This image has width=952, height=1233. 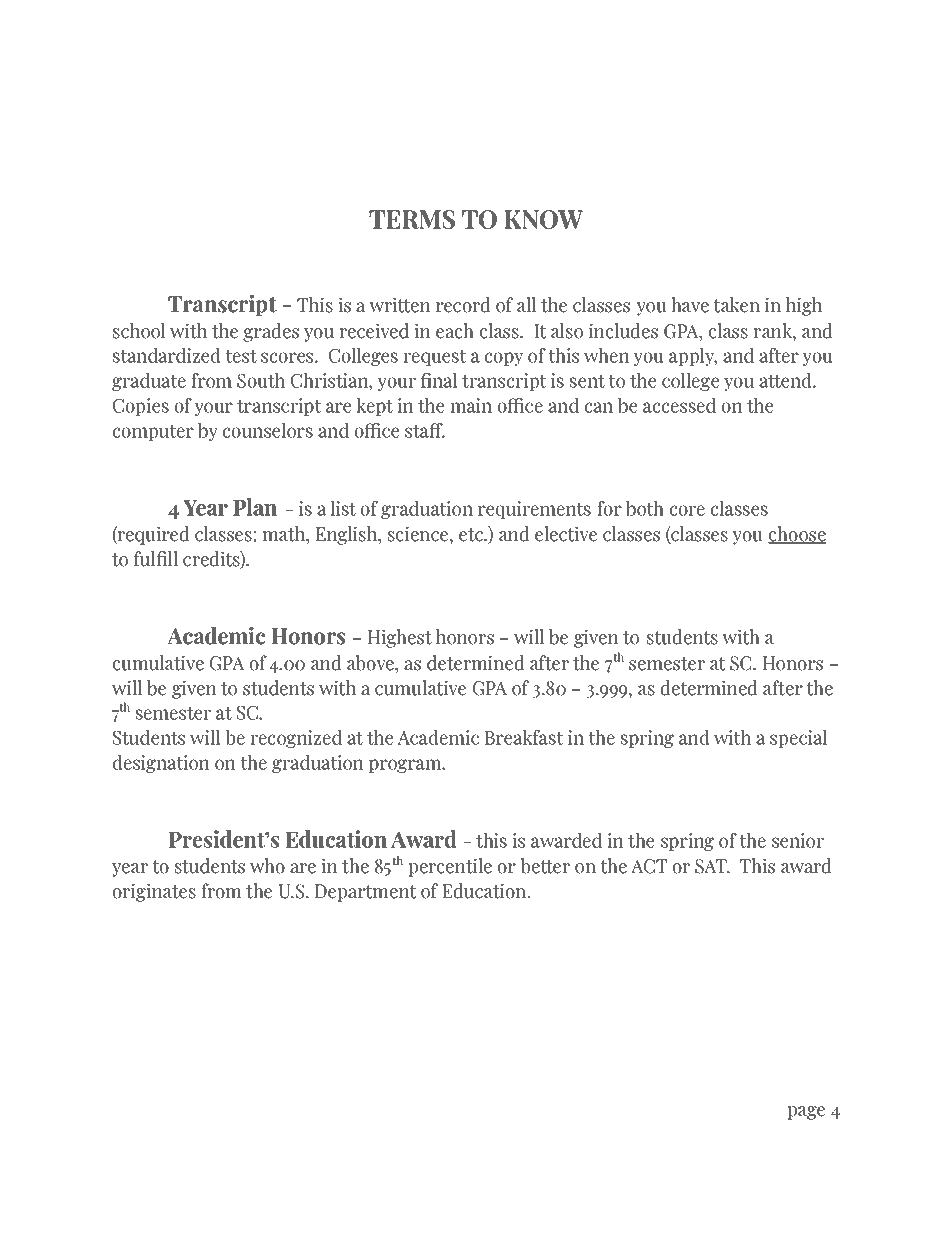 I want to click on TERMS, so click(x=412, y=219).
